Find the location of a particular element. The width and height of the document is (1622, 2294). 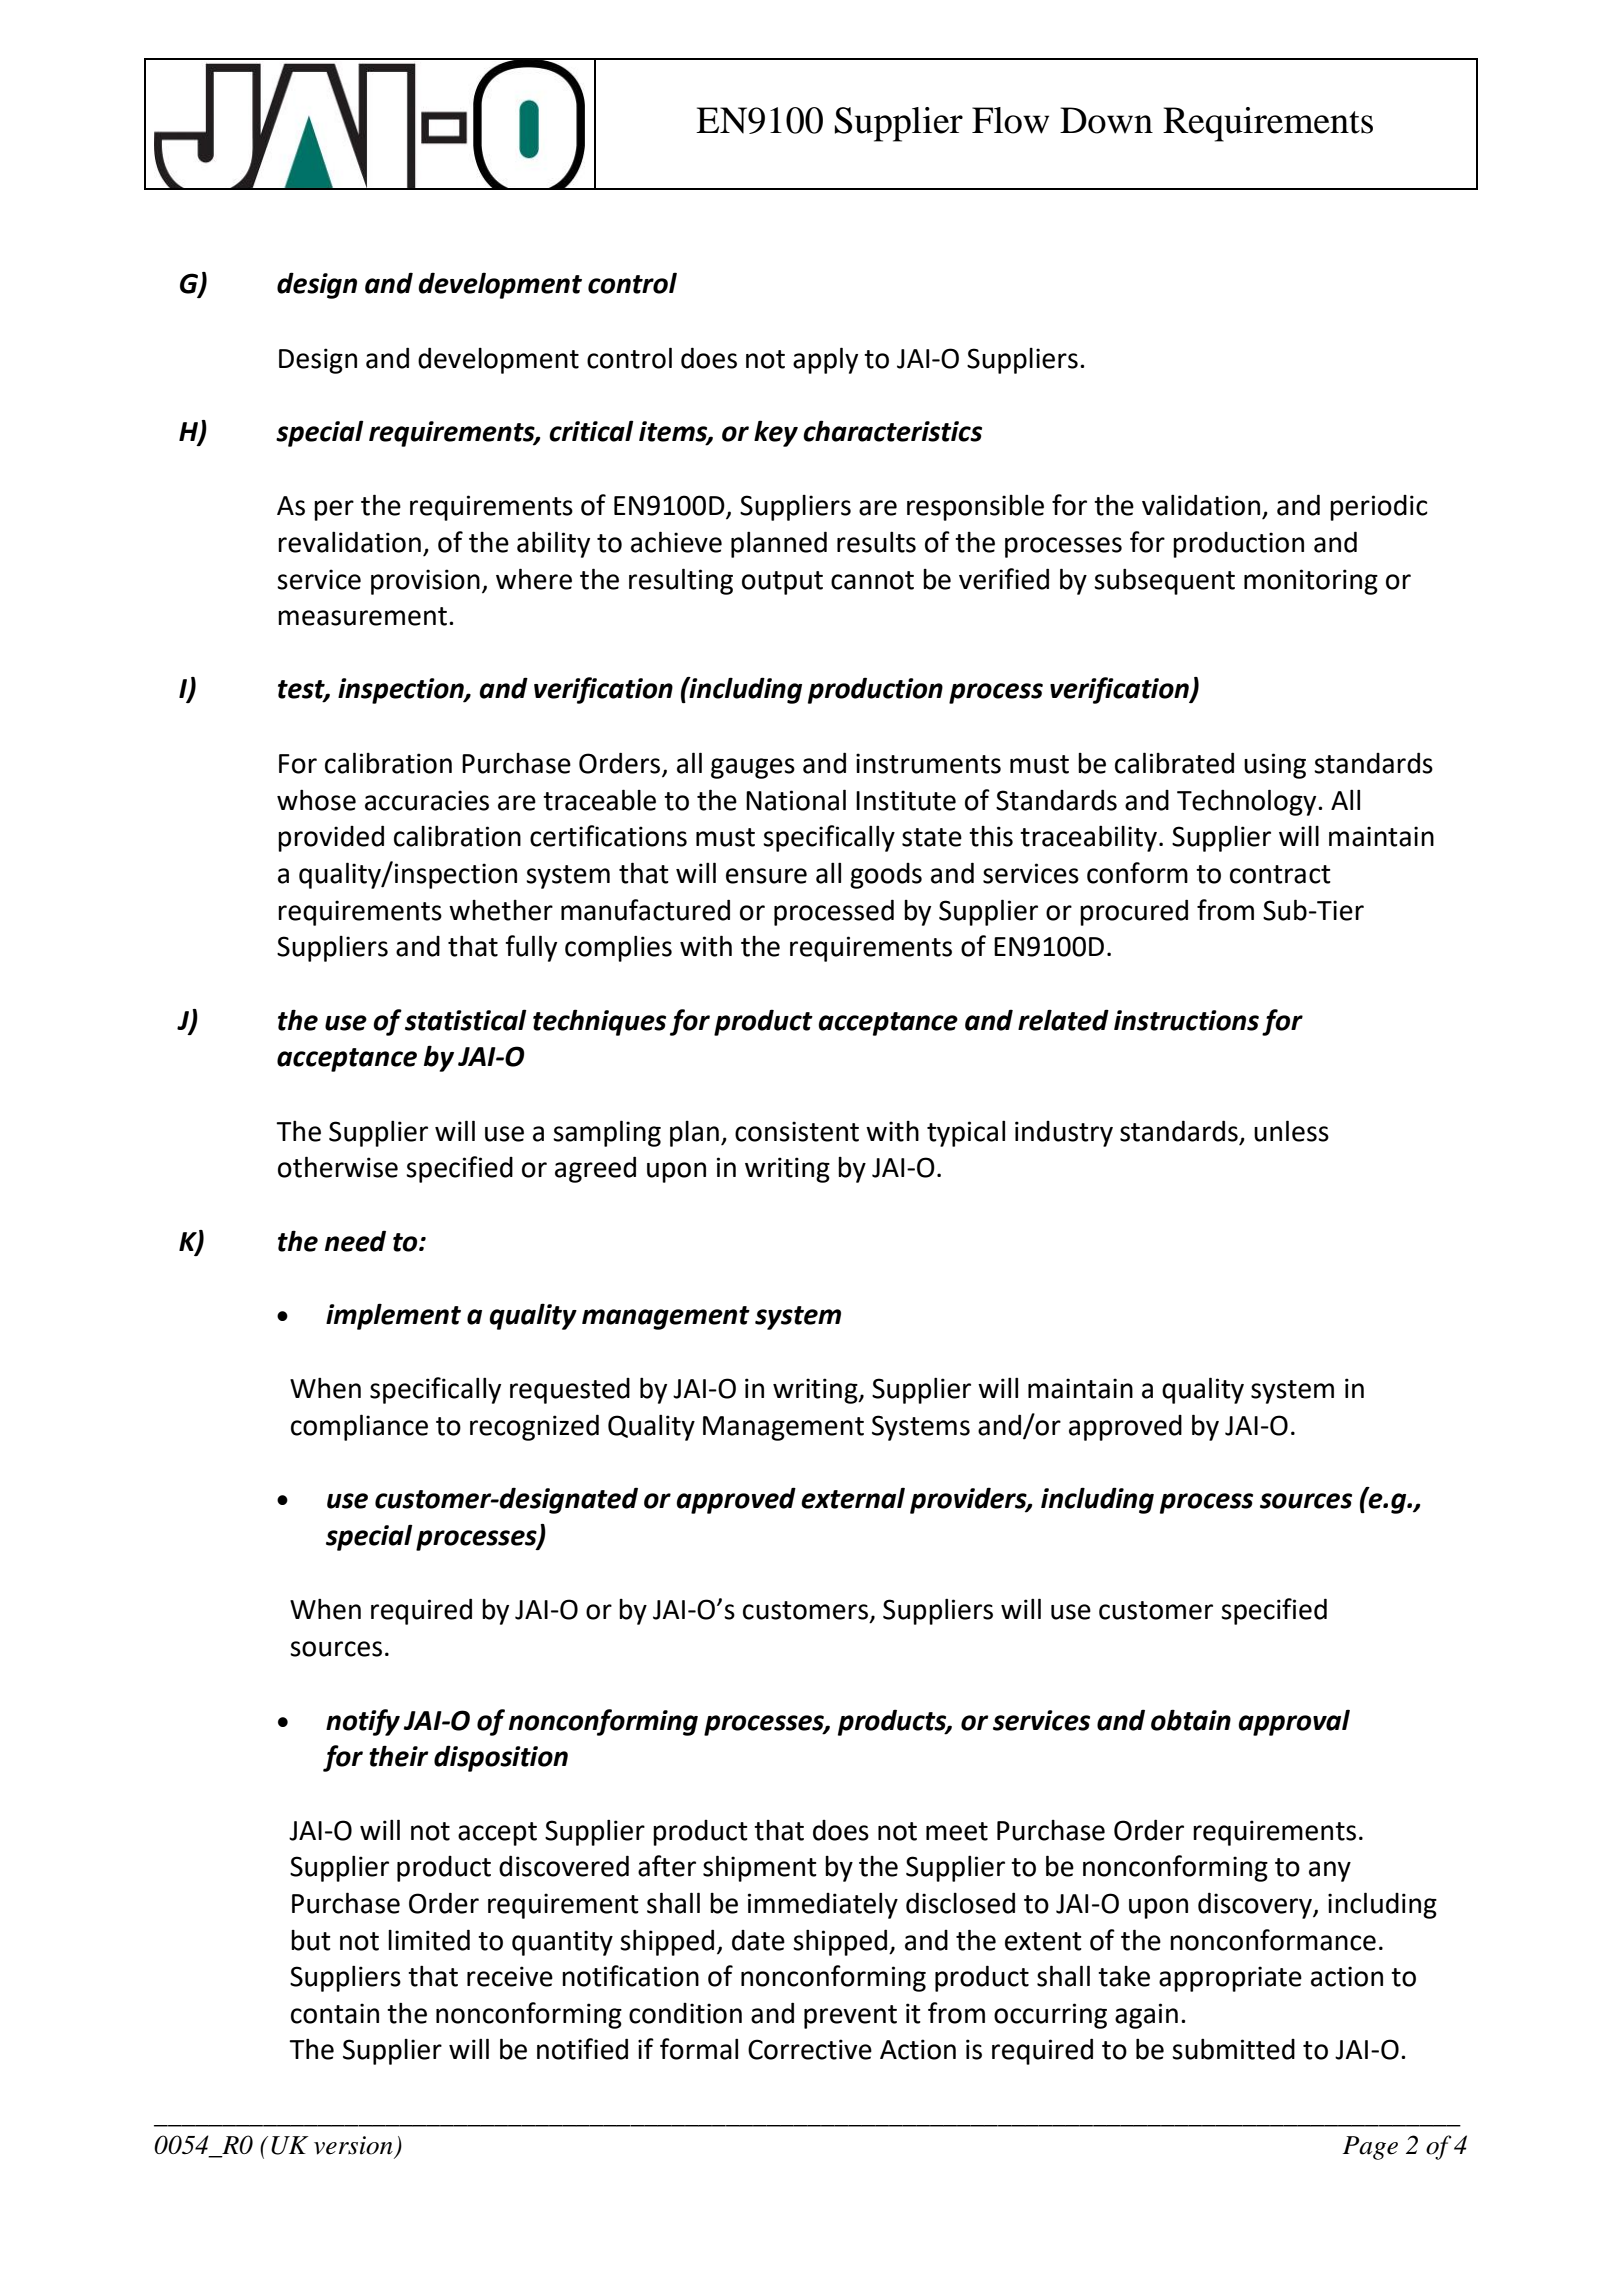

Down is located at coordinates (1106, 120).
